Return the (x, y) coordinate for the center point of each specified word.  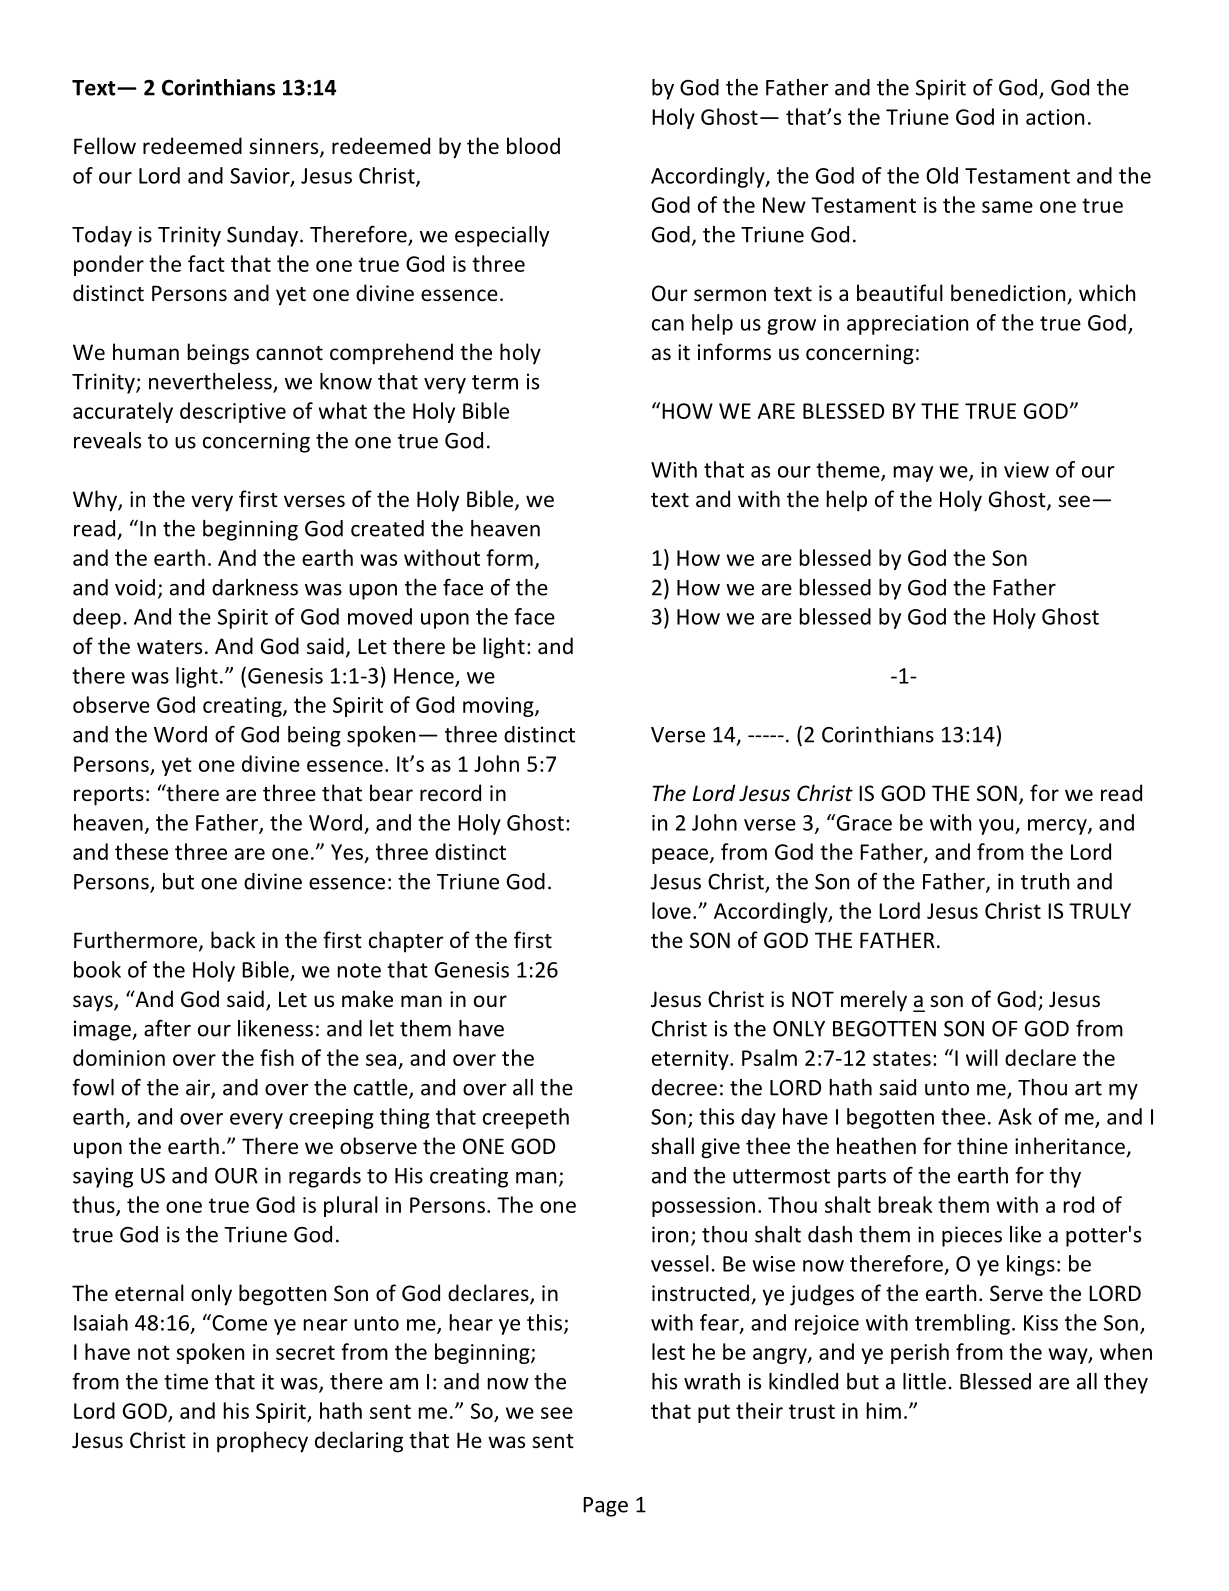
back (233, 939)
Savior (261, 177)
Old (942, 175)
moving (499, 707)
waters (169, 647)
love (671, 910)
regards (325, 1177)
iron (670, 1234)
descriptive (233, 412)
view (1026, 470)
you (996, 827)
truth (1045, 881)
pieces (972, 1236)
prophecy (262, 1442)
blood (533, 145)
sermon (730, 295)
